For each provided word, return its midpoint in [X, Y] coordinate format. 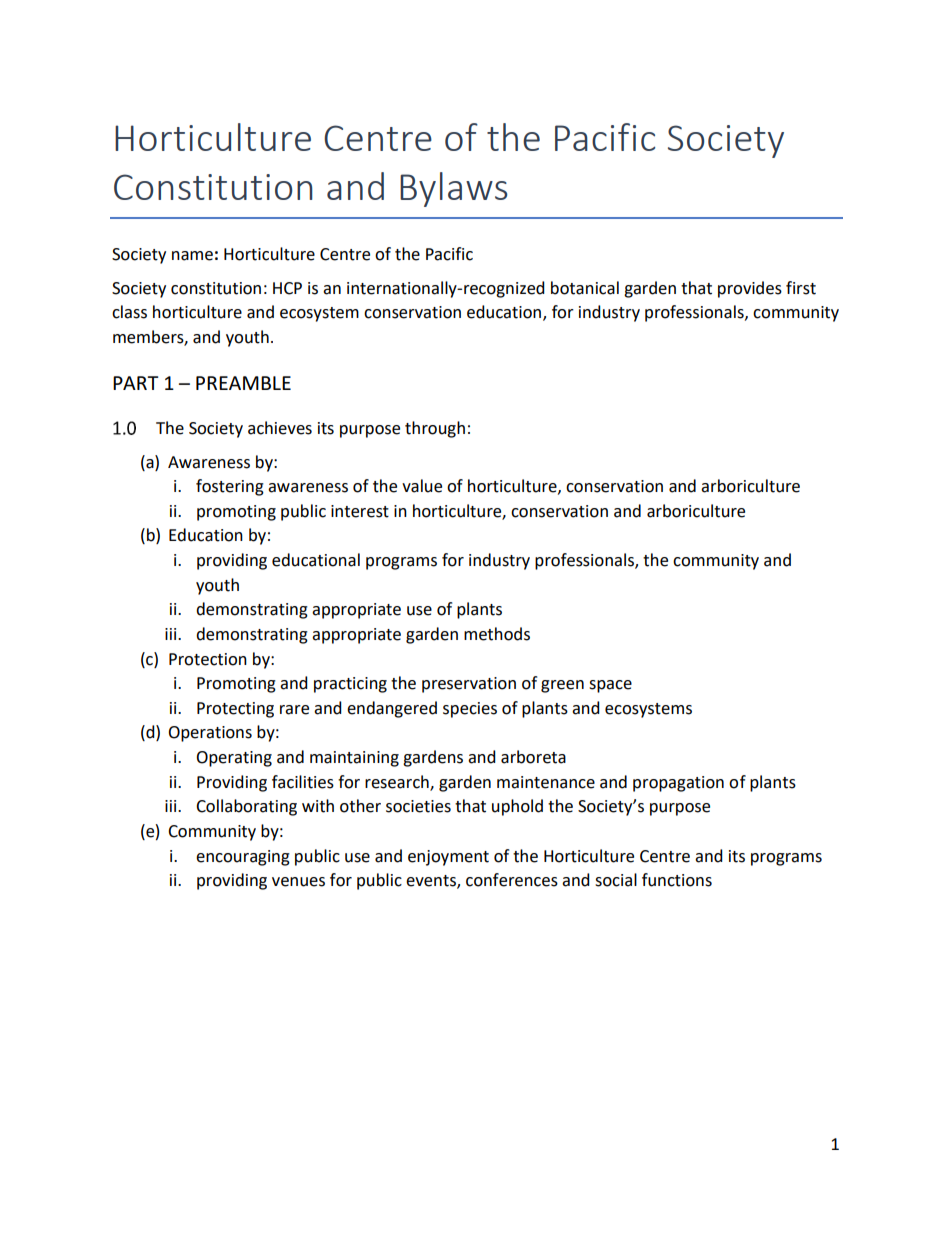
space [610, 686]
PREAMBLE [243, 383]
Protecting [235, 710]
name [192, 256]
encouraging [243, 858]
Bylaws [454, 189]
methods [497, 634]
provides [750, 289]
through [435, 429]
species [470, 710]
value [422, 486]
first [801, 288]
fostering [230, 487]
